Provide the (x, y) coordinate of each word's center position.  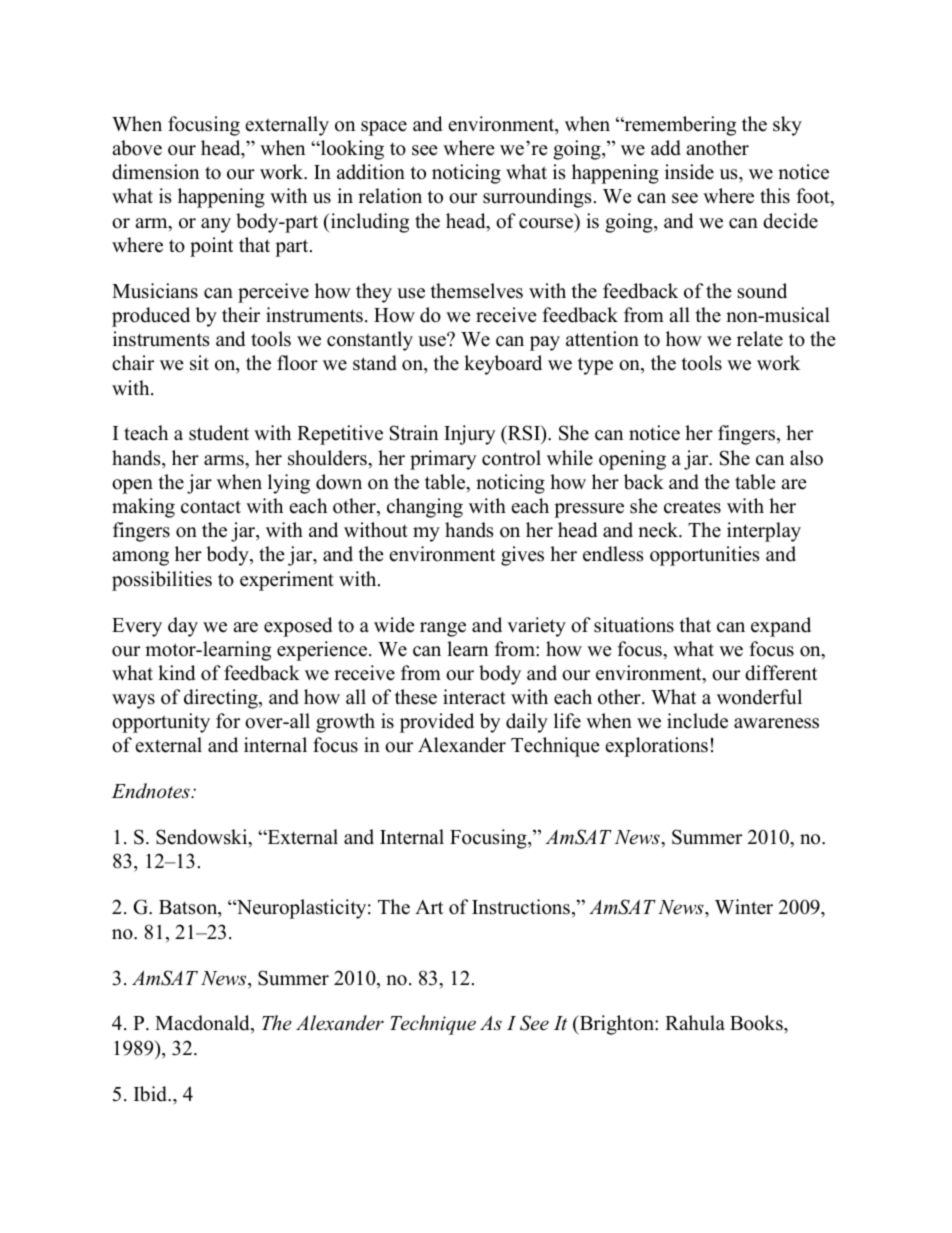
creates (692, 507)
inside (689, 172)
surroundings (537, 198)
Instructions (521, 907)
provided (437, 723)
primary (443, 460)
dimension (155, 172)
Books (757, 1024)
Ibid (152, 1094)
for (228, 721)
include (697, 721)
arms (225, 460)
